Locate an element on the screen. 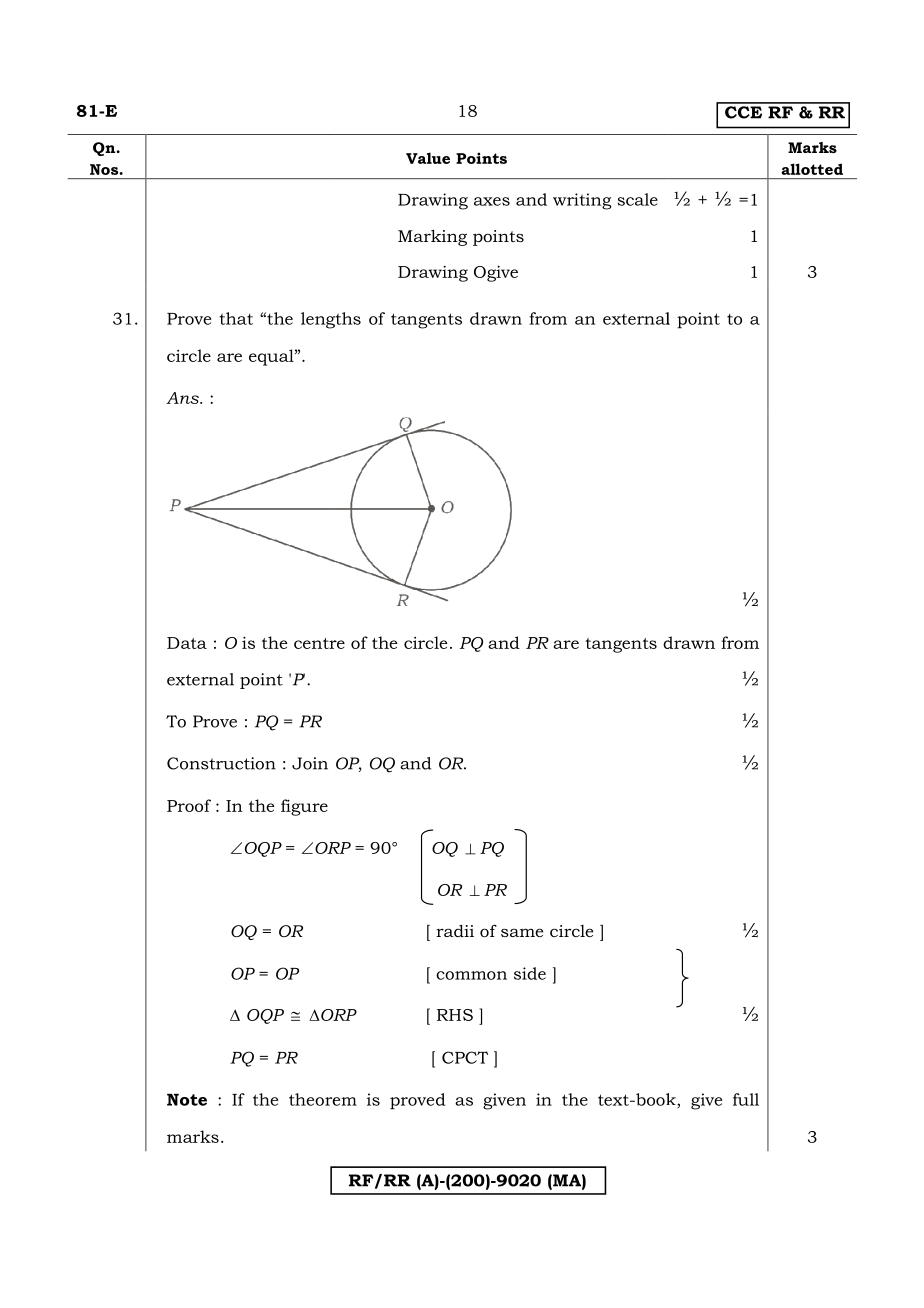  figure is located at coordinates (304, 807).
